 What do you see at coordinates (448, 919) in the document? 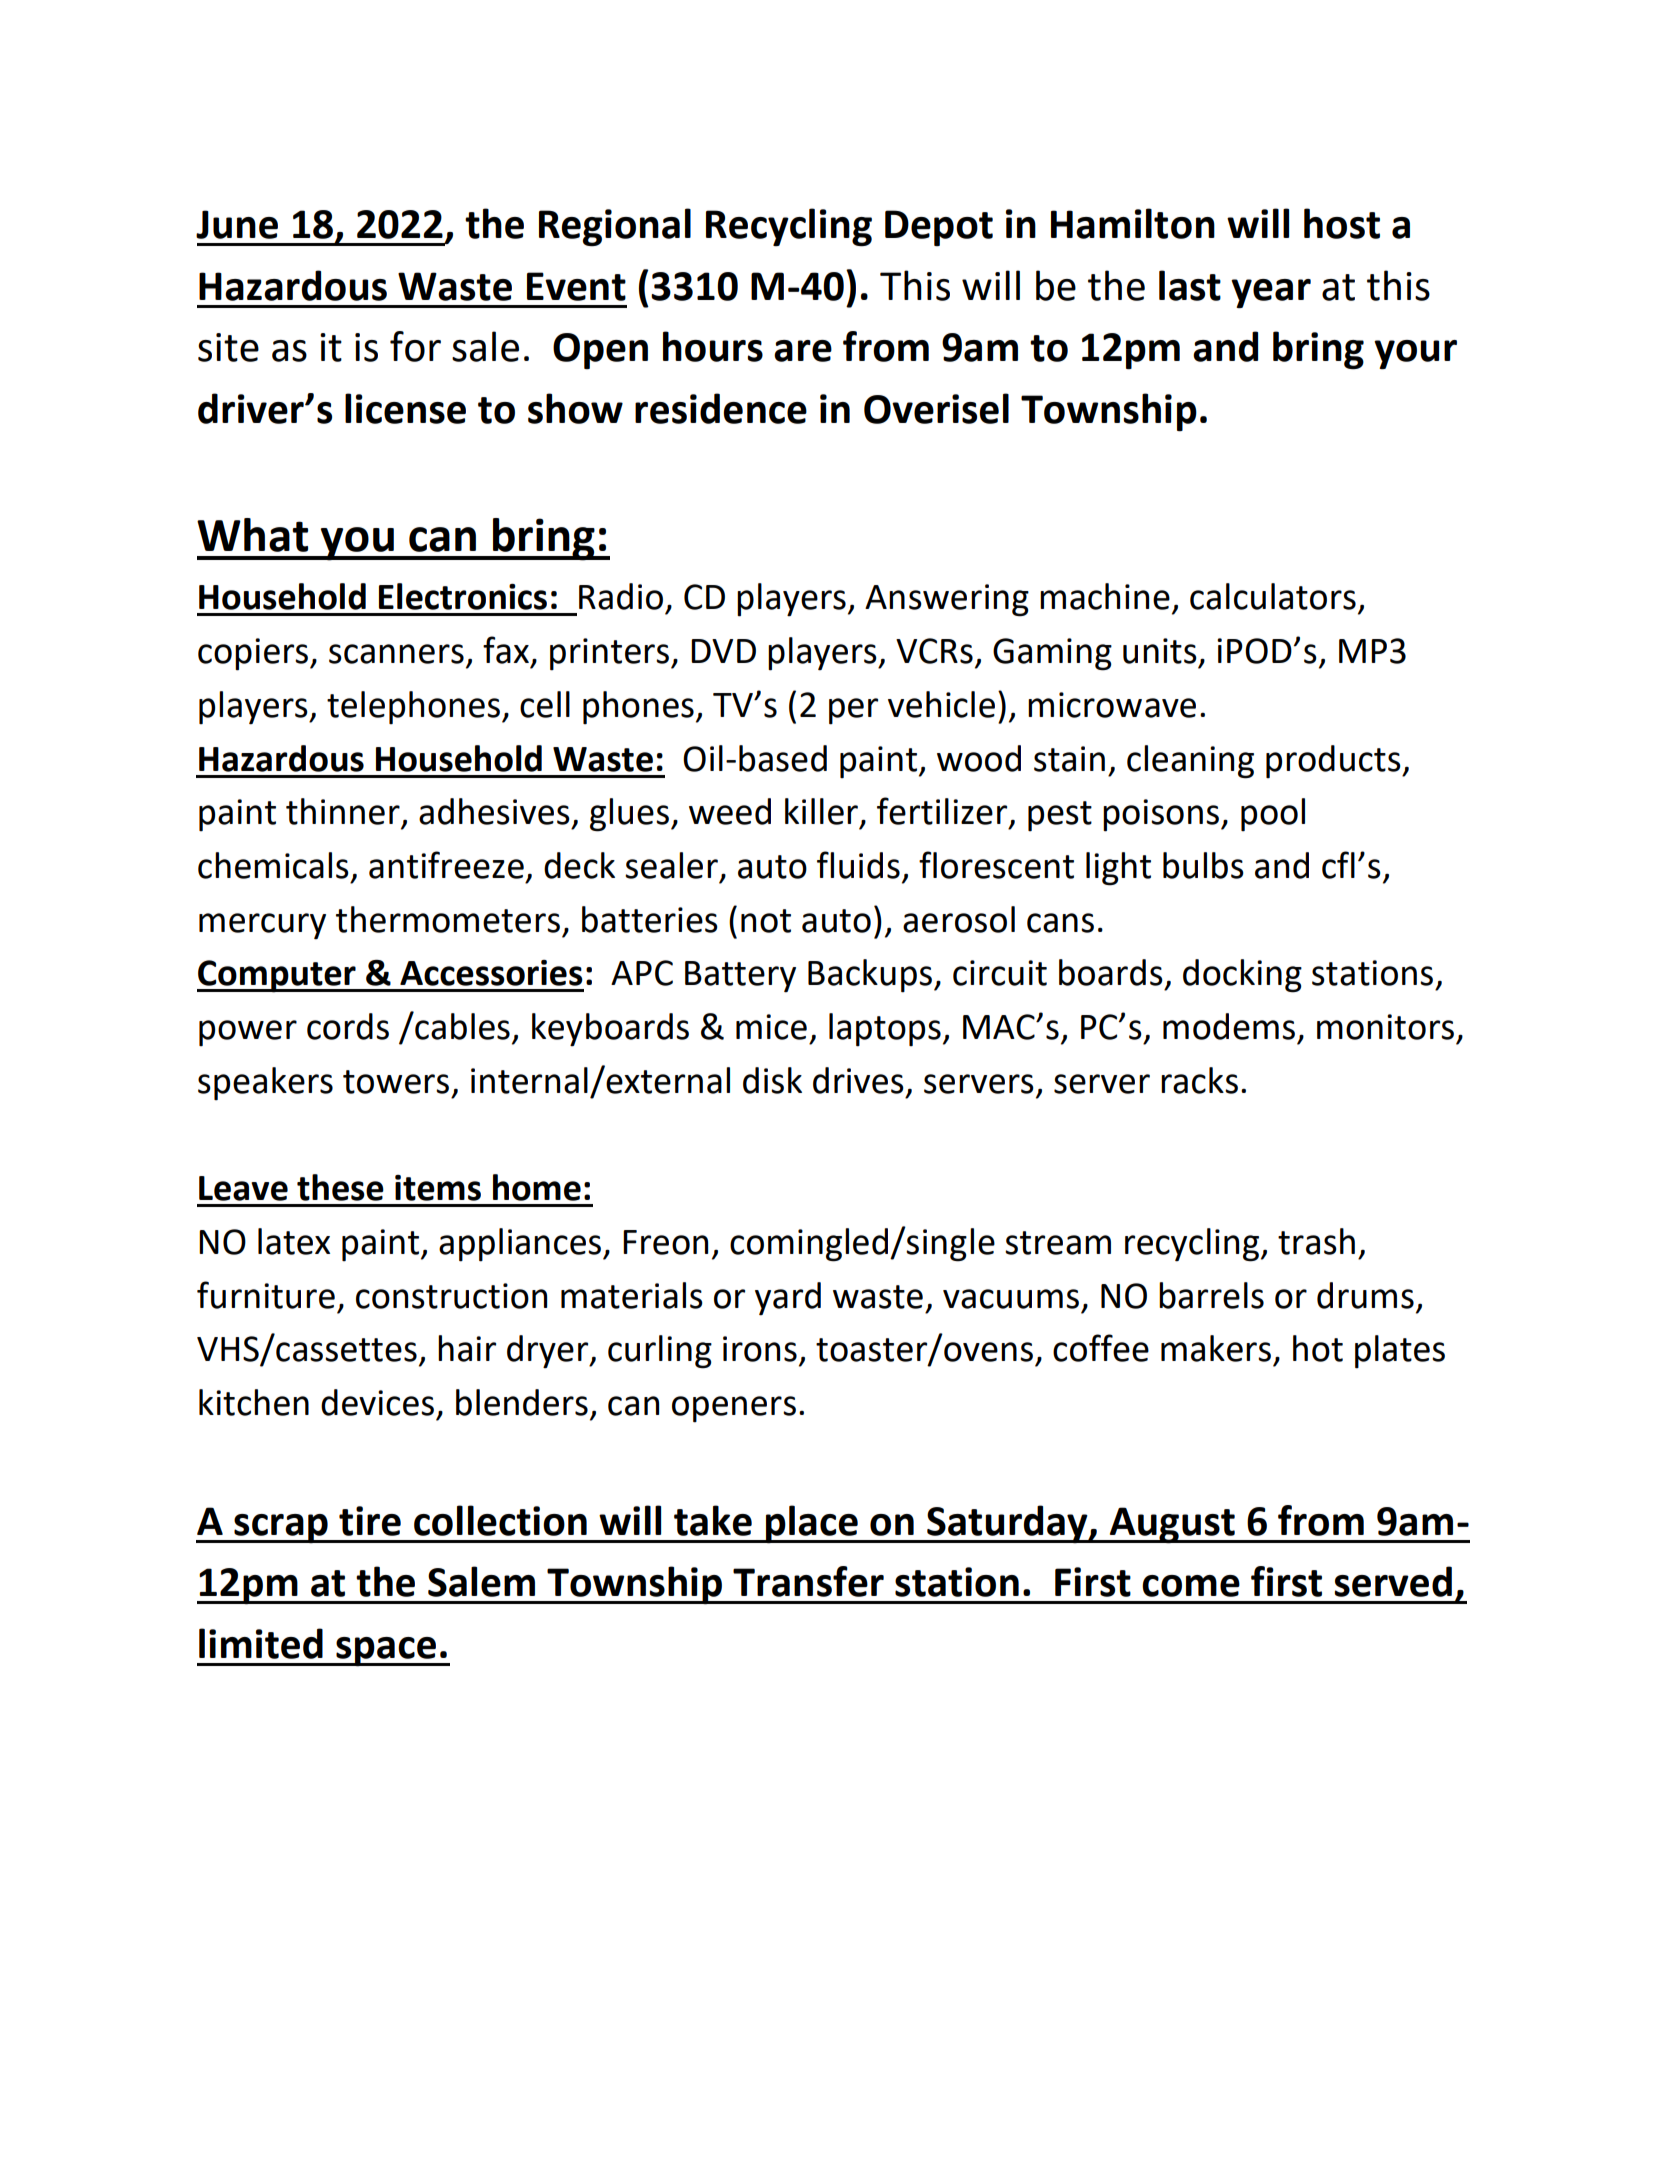
I see `thermometers` at bounding box center [448, 919].
